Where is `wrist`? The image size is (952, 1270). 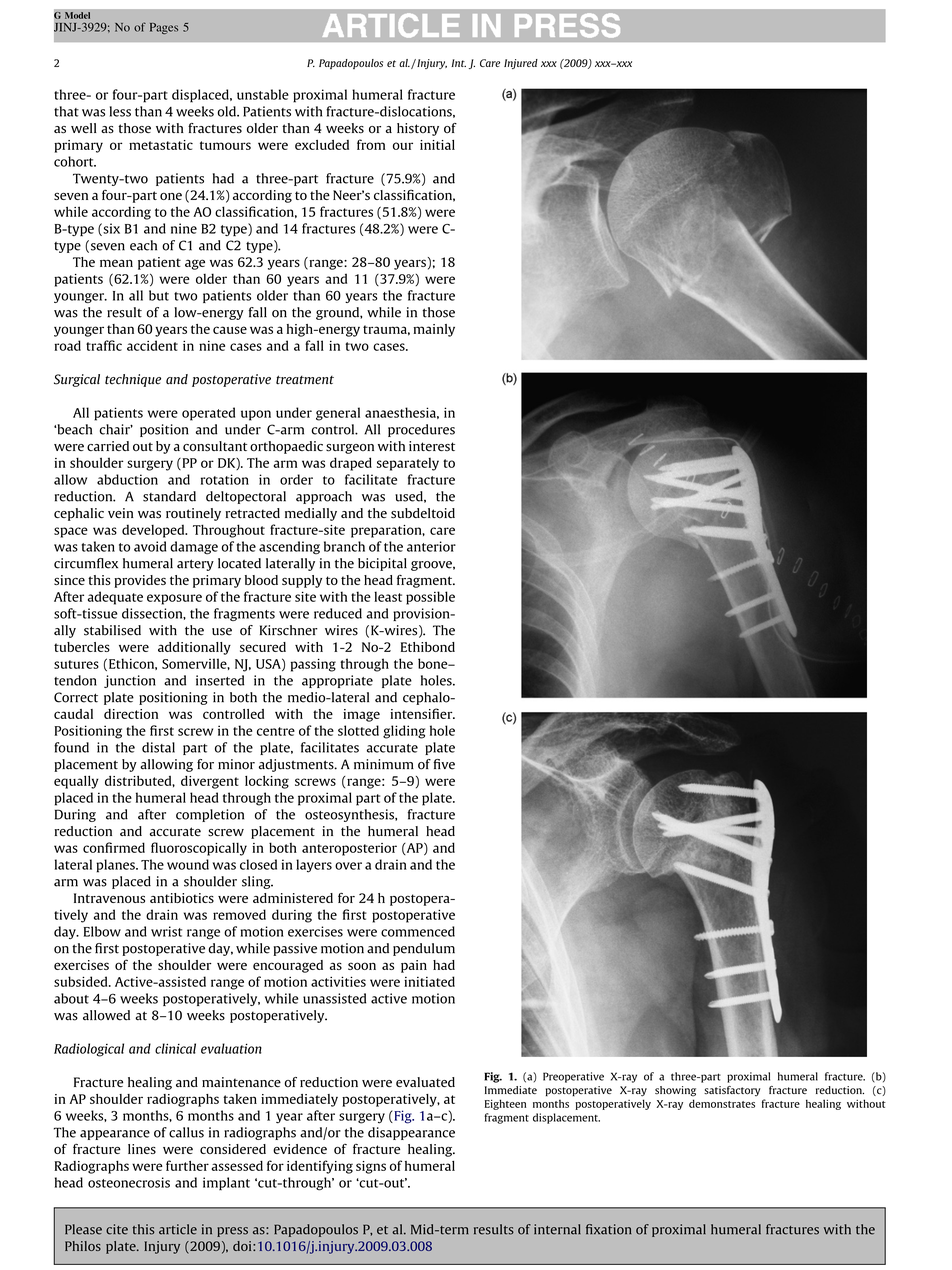 wrist is located at coordinates (166, 931).
